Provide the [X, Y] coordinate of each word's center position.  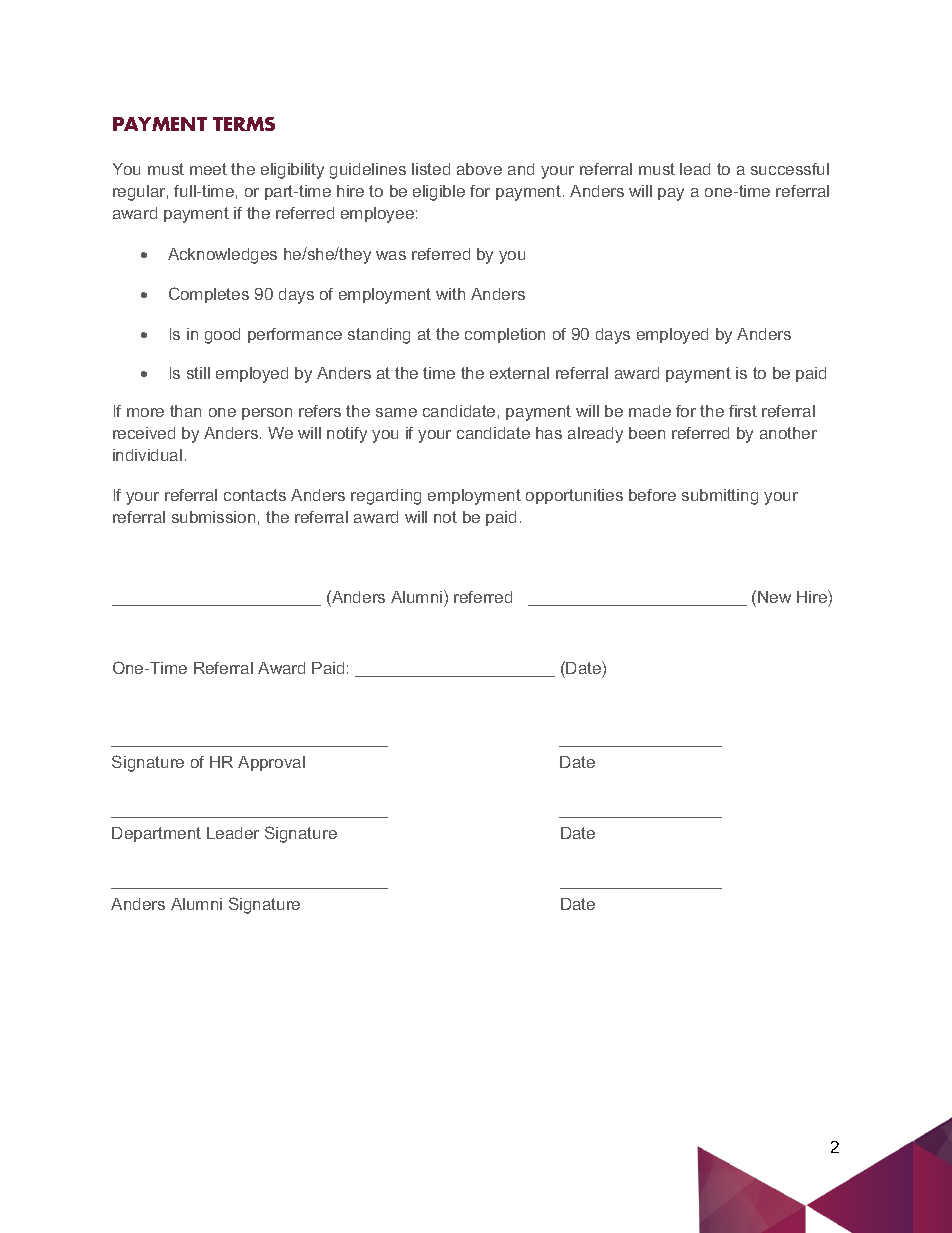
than [185, 411]
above [479, 169]
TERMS [244, 124]
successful [790, 169]
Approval [271, 763]
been [647, 433]
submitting [720, 497]
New [774, 597]
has [549, 433]
